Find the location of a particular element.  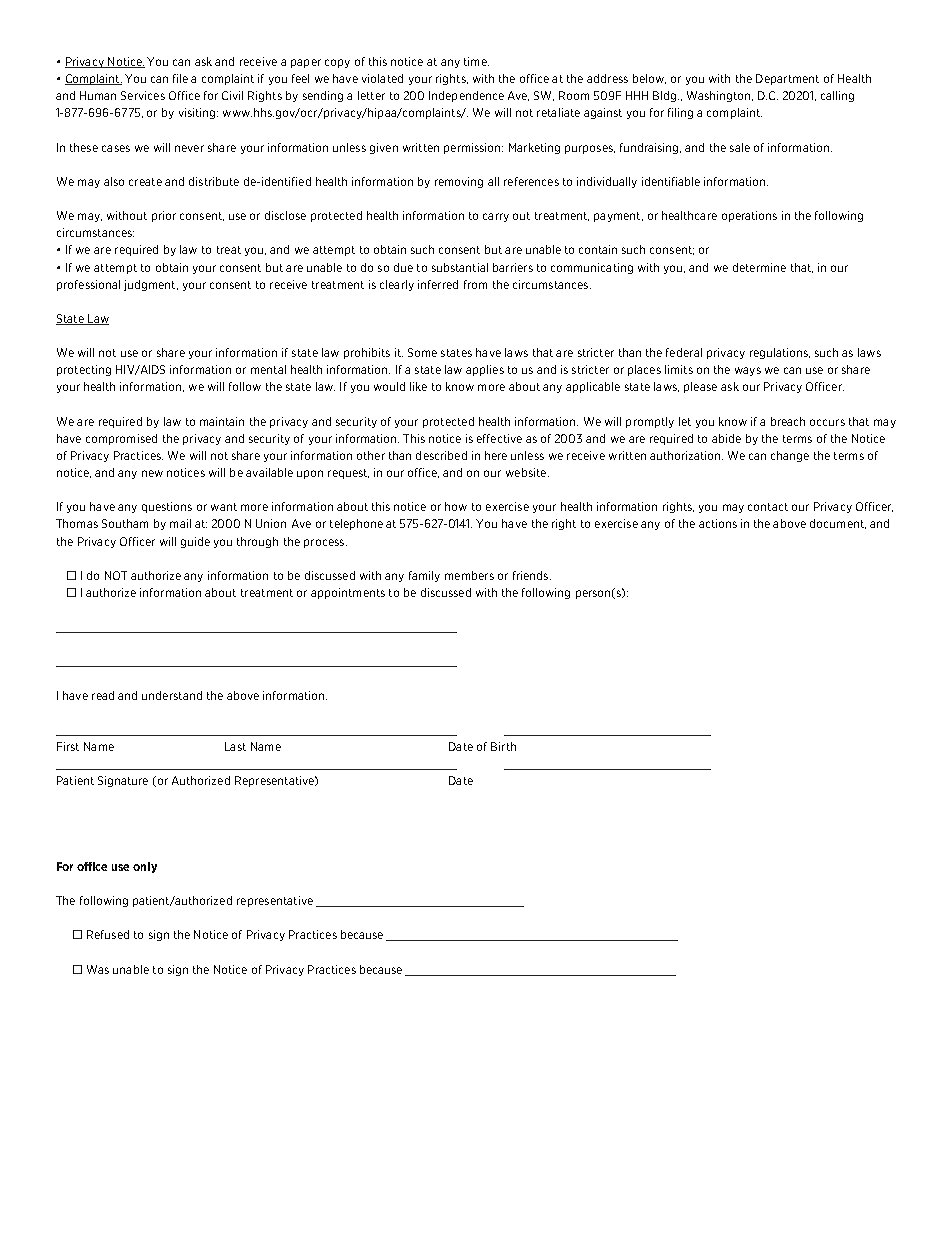

contact is located at coordinates (768, 507).
